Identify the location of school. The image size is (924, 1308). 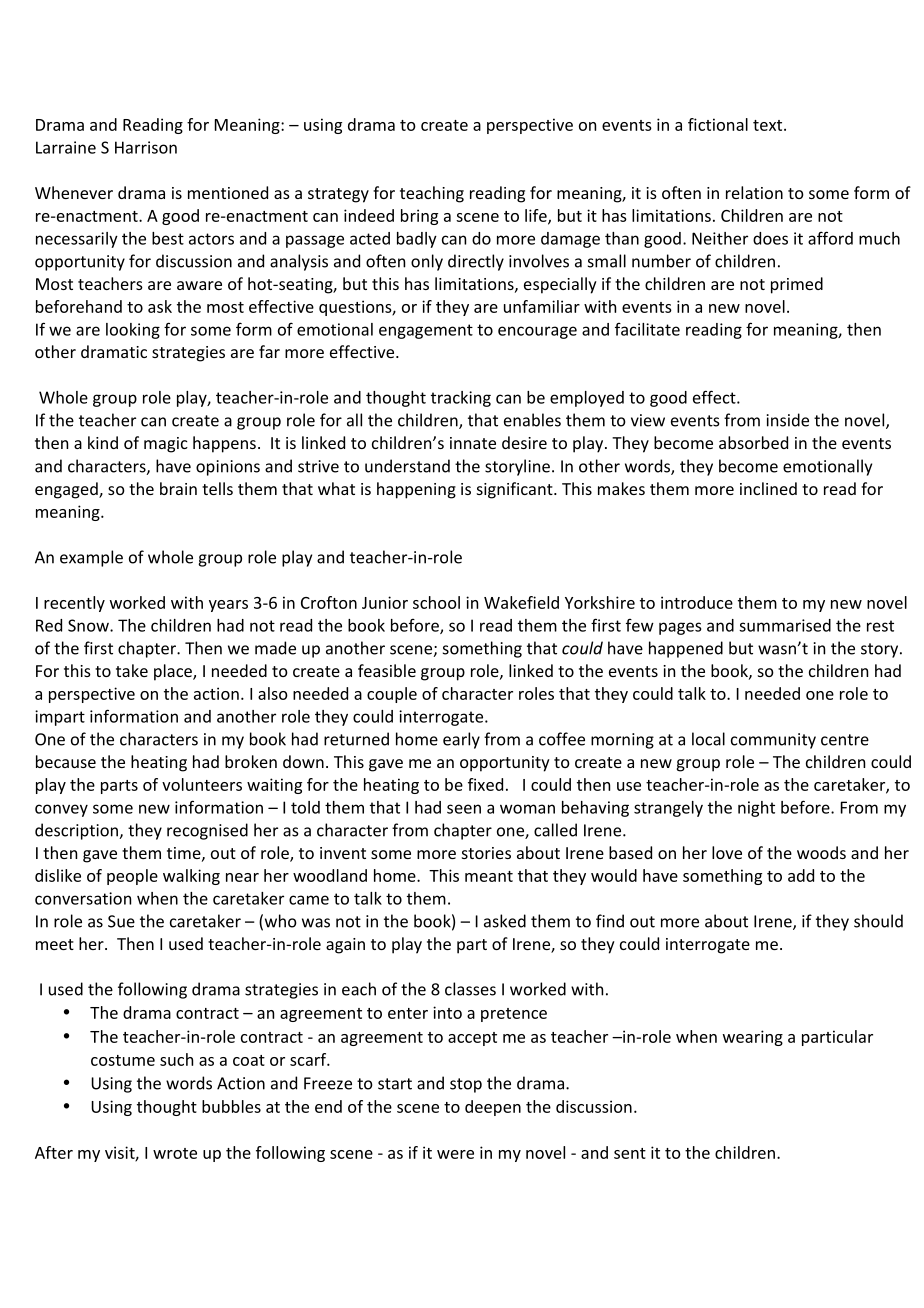
(436, 602).
